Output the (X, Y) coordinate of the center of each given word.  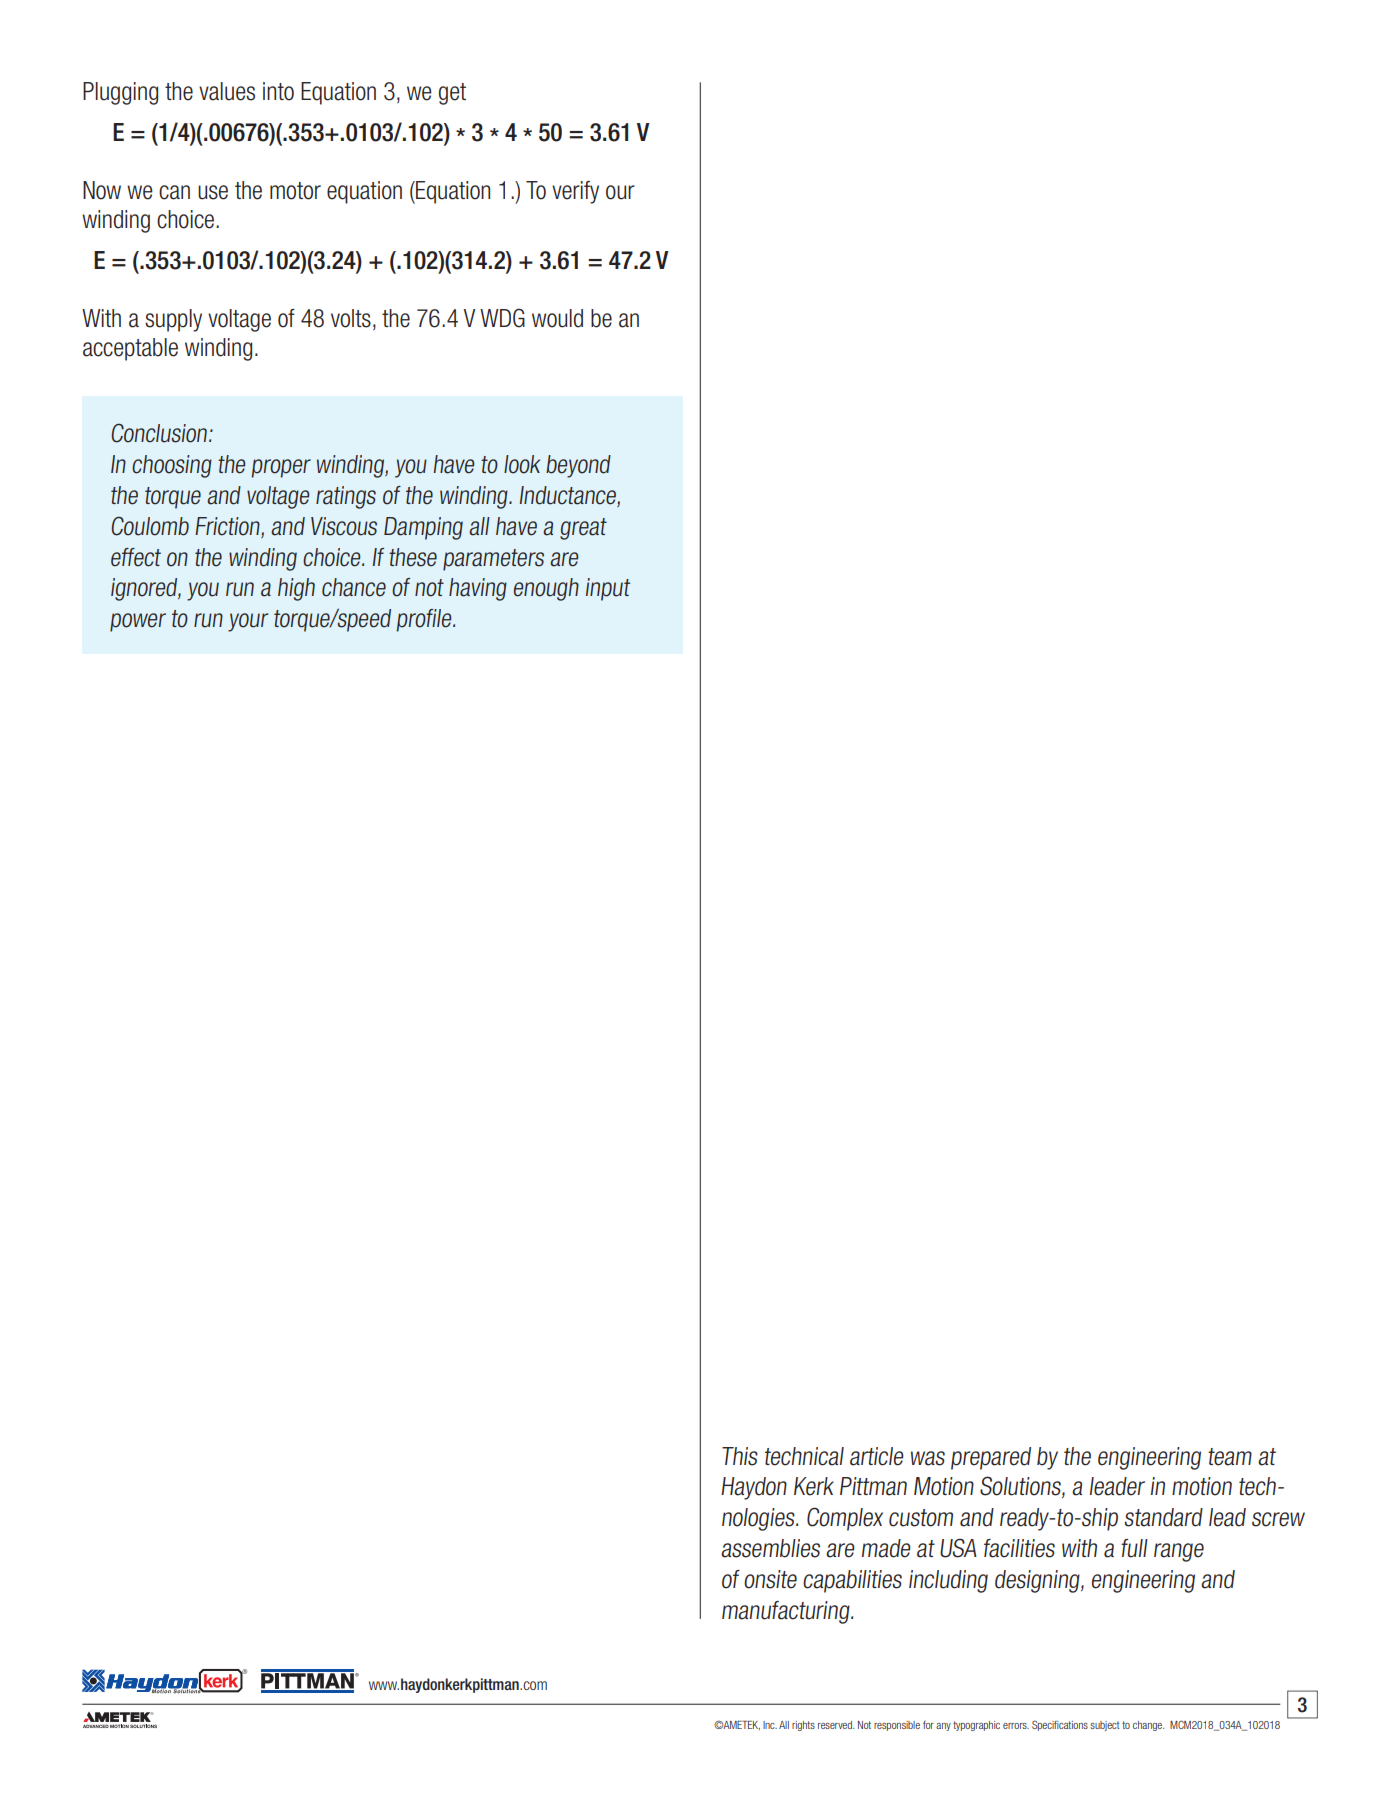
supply (173, 320)
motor (295, 191)
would (557, 318)
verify (575, 192)
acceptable (130, 349)
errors (1016, 1726)
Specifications (1060, 1725)
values (227, 91)
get (452, 94)
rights (803, 1726)
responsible (897, 1726)
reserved (836, 1725)
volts (351, 318)
